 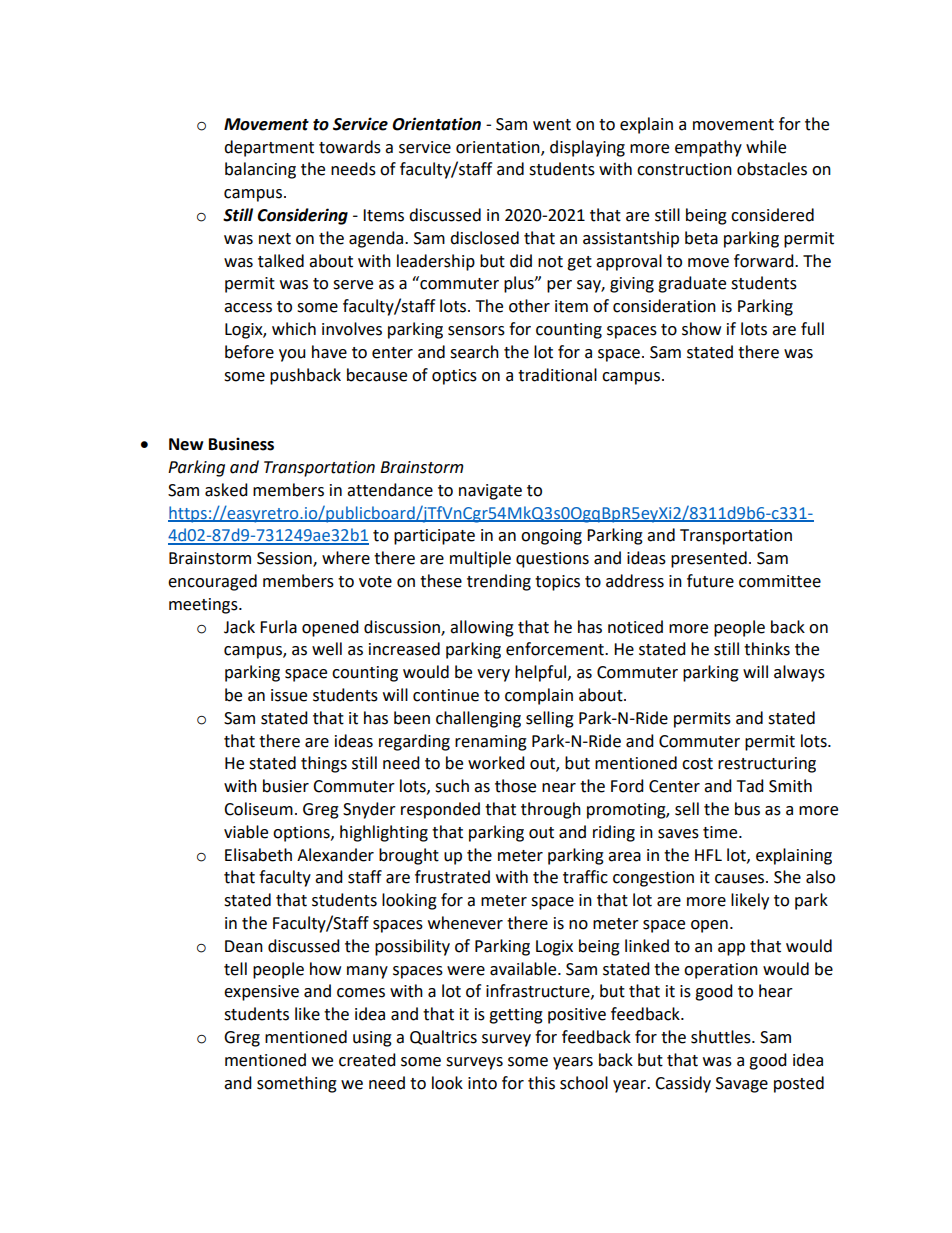 I want to click on while, so click(x=766, y=147).
